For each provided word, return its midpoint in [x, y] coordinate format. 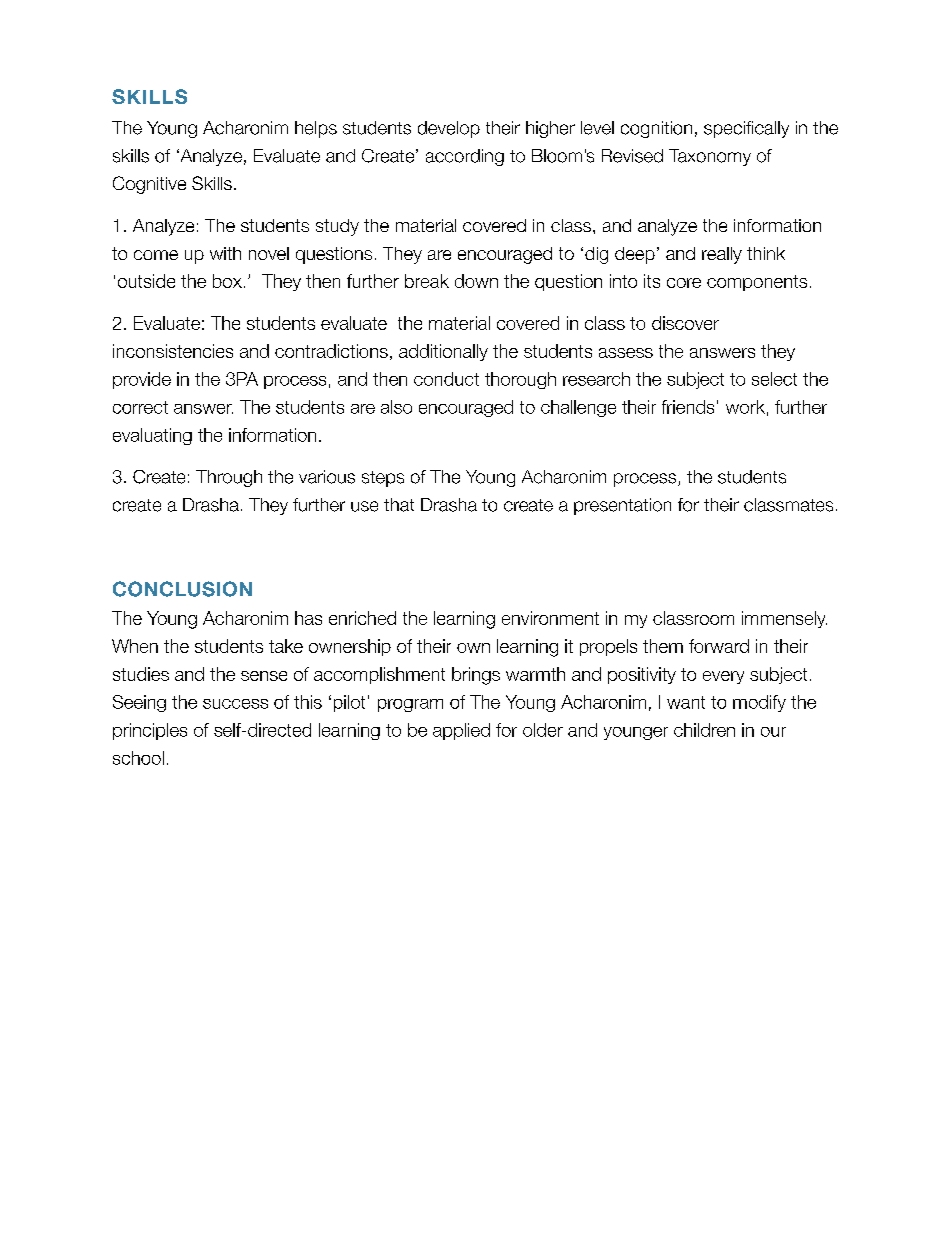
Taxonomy [710, 157]
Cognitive [149, 185]
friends [688, 407]
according [465, 157]
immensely [784, 619]
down [476, 281]
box [227, 281]
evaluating [152, 436]
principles [150, 731]
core [684, 283]
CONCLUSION [182, 589]
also [396, 407]
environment [550, 618]
